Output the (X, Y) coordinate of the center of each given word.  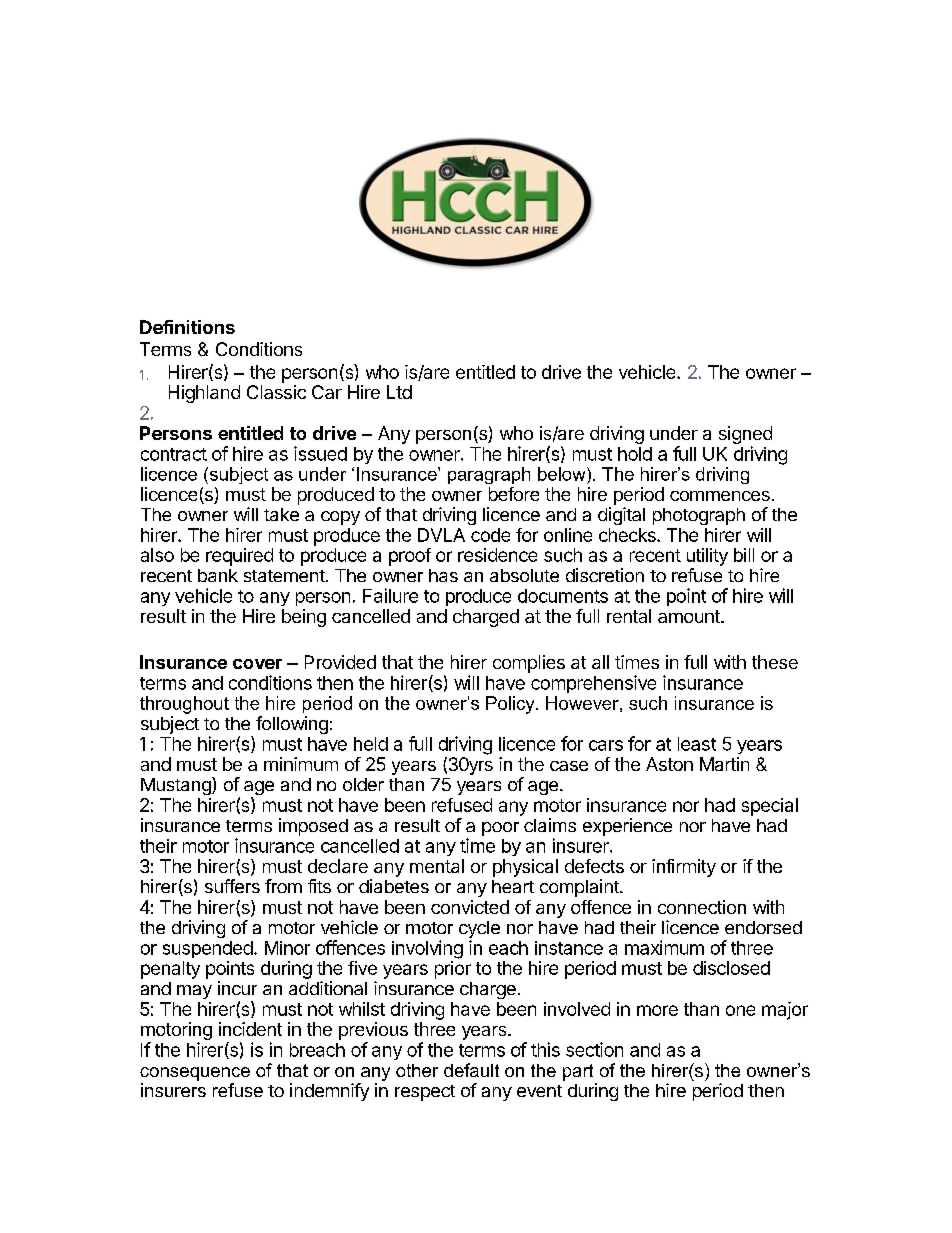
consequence (195, 1074)
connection (702, 907)
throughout (184, 705)
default (471, 1070)
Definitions (187, 327)
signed (745, 436)
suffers (232, 886)
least (697, 744)
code (490, 535)
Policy (511, 705)
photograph (699, 516)
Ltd (399, 392)
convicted (470, 907)
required (239, 557)
